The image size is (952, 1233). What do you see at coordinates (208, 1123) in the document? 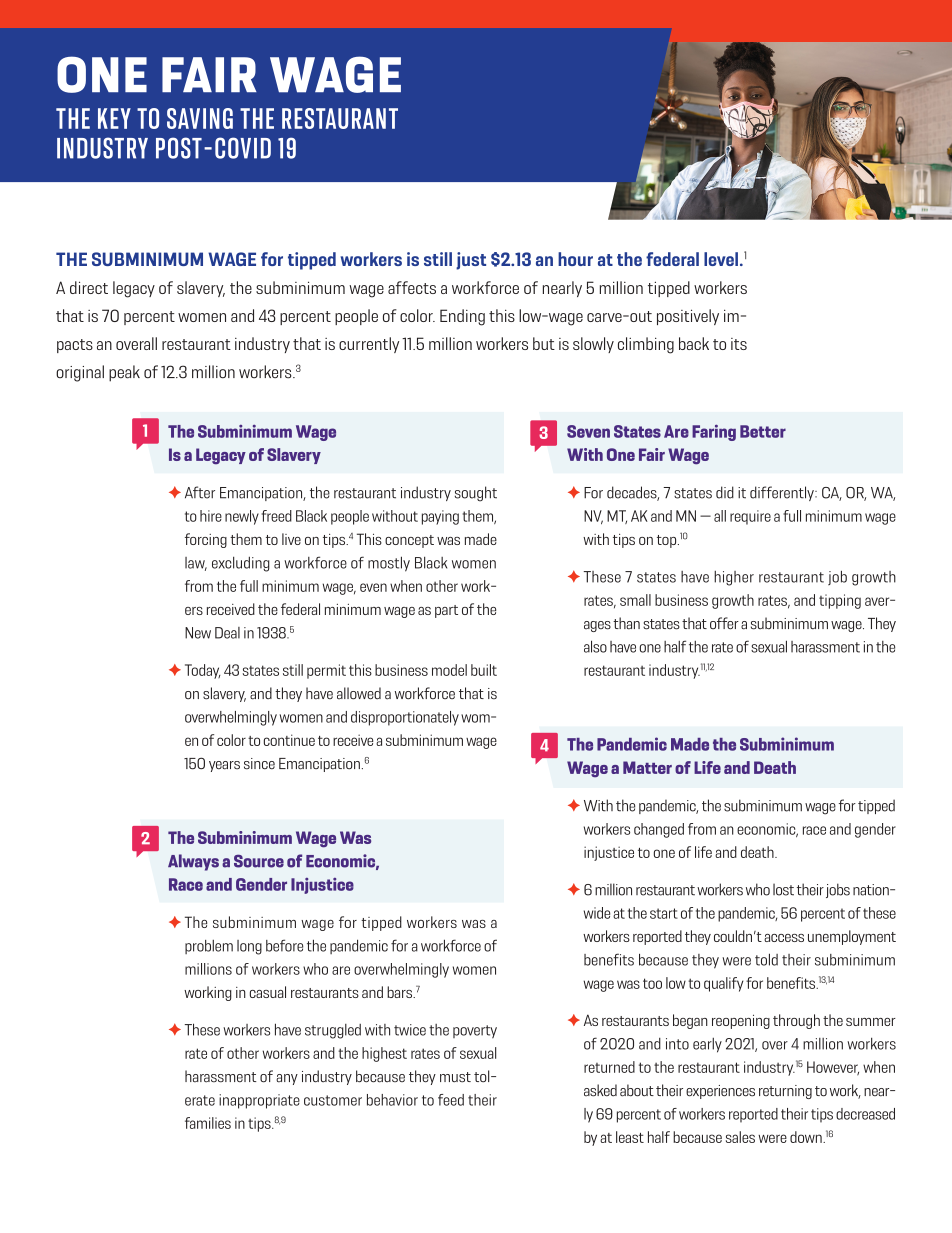
I see `families` at bounding box center [208, 1123].
